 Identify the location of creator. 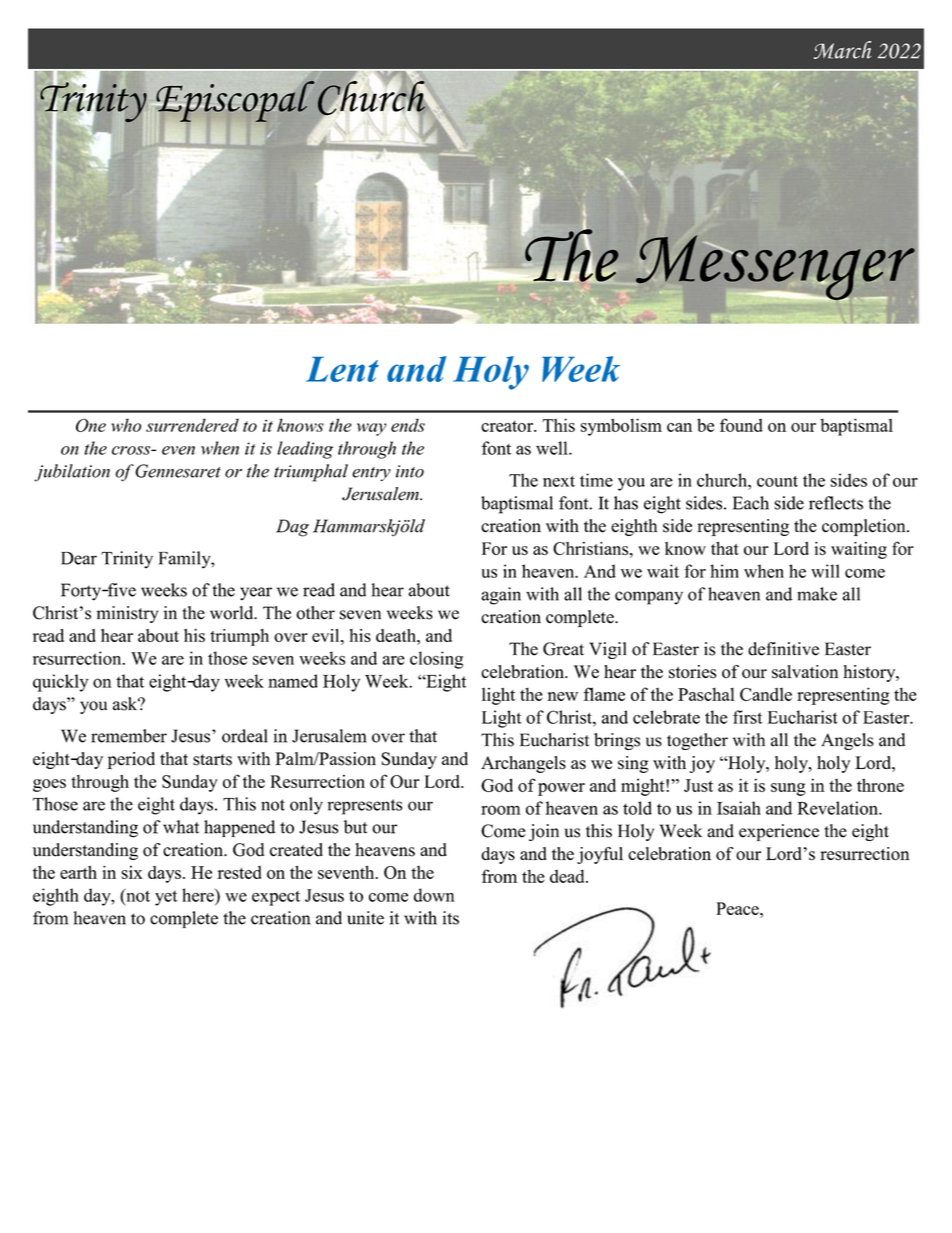
(508, 426).
